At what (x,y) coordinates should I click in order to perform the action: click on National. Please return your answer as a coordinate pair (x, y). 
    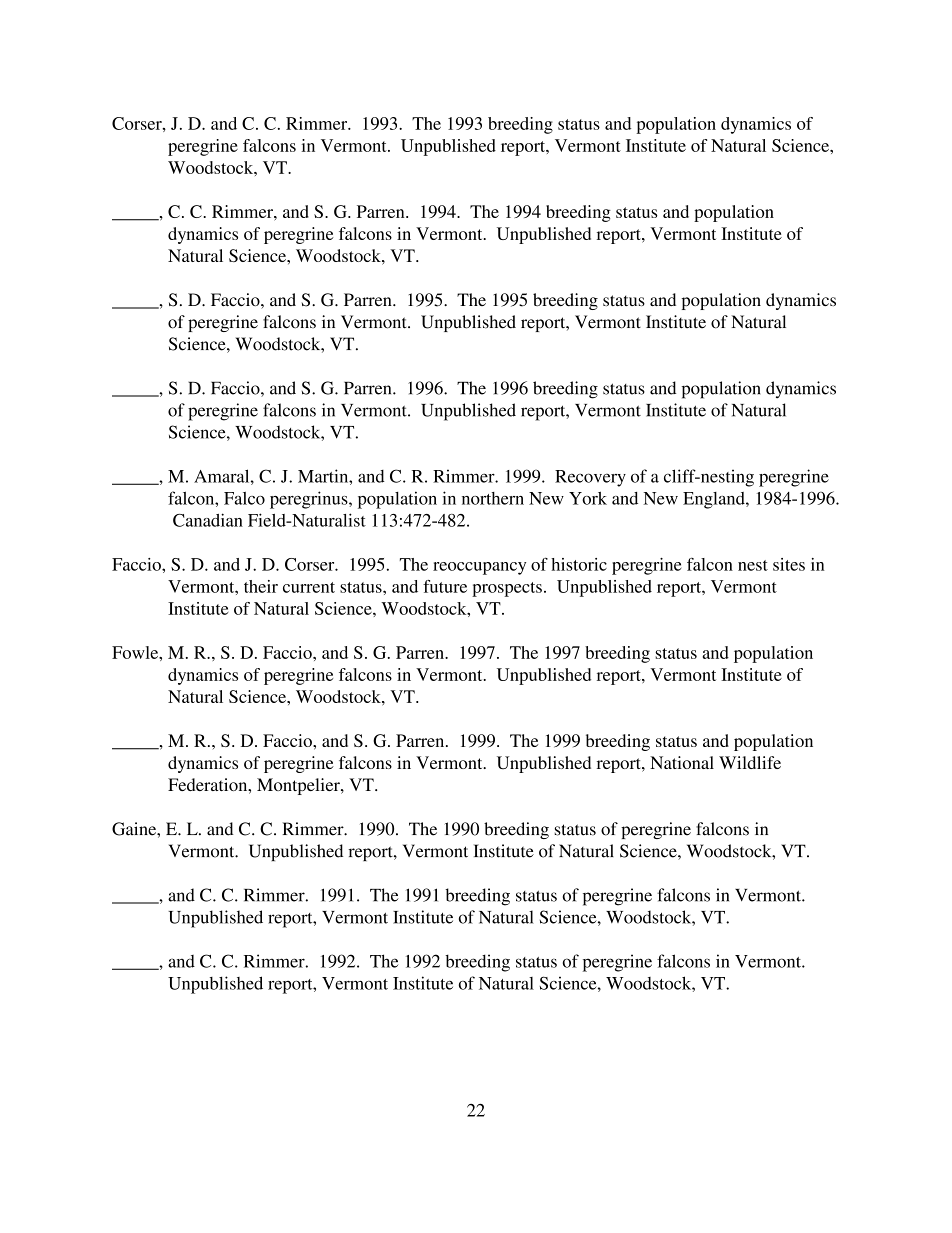
    Looking at the image, I should click on (682, 762).
